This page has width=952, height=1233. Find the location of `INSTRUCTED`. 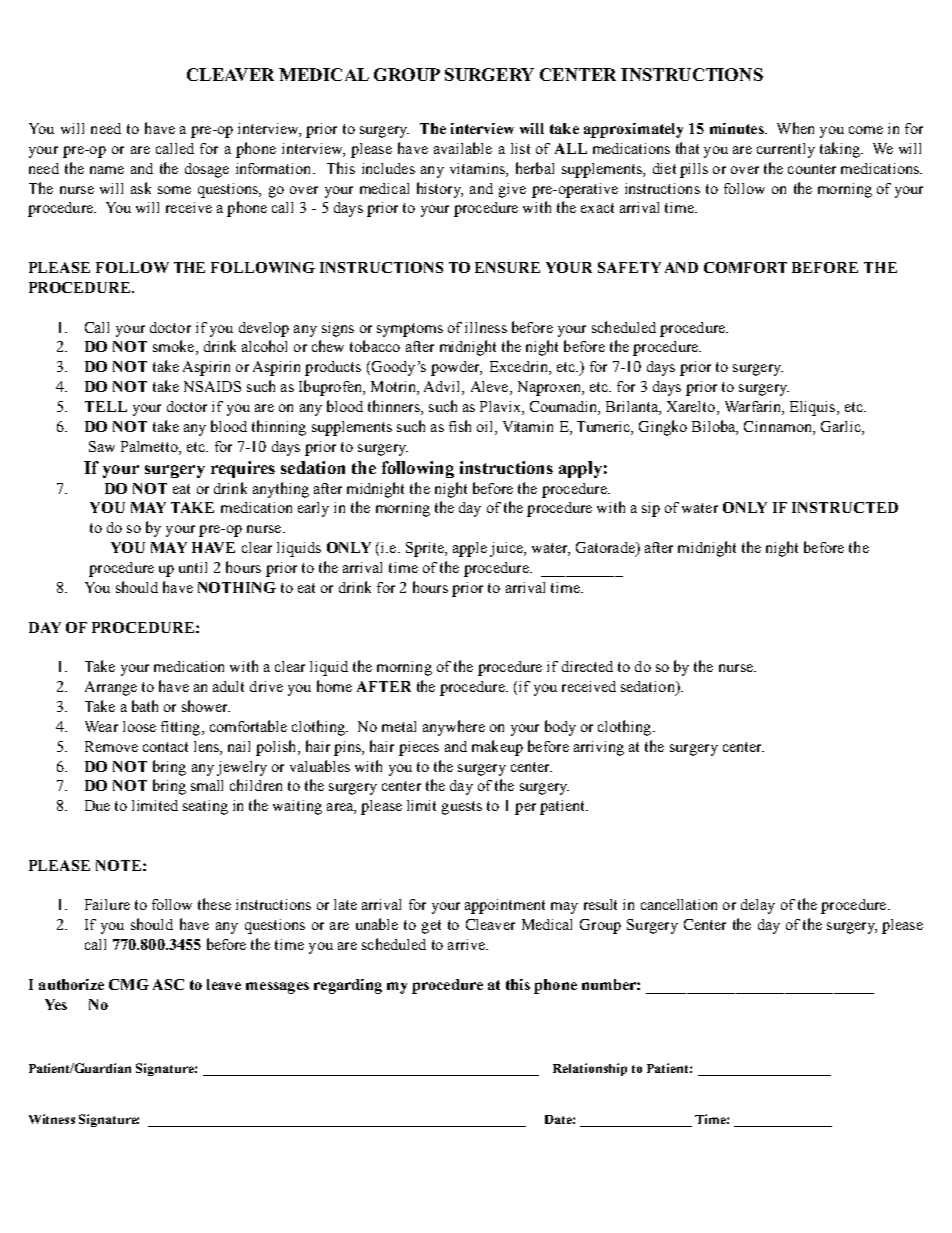

INSTRUCTED is located at coordinates (845, 507).
